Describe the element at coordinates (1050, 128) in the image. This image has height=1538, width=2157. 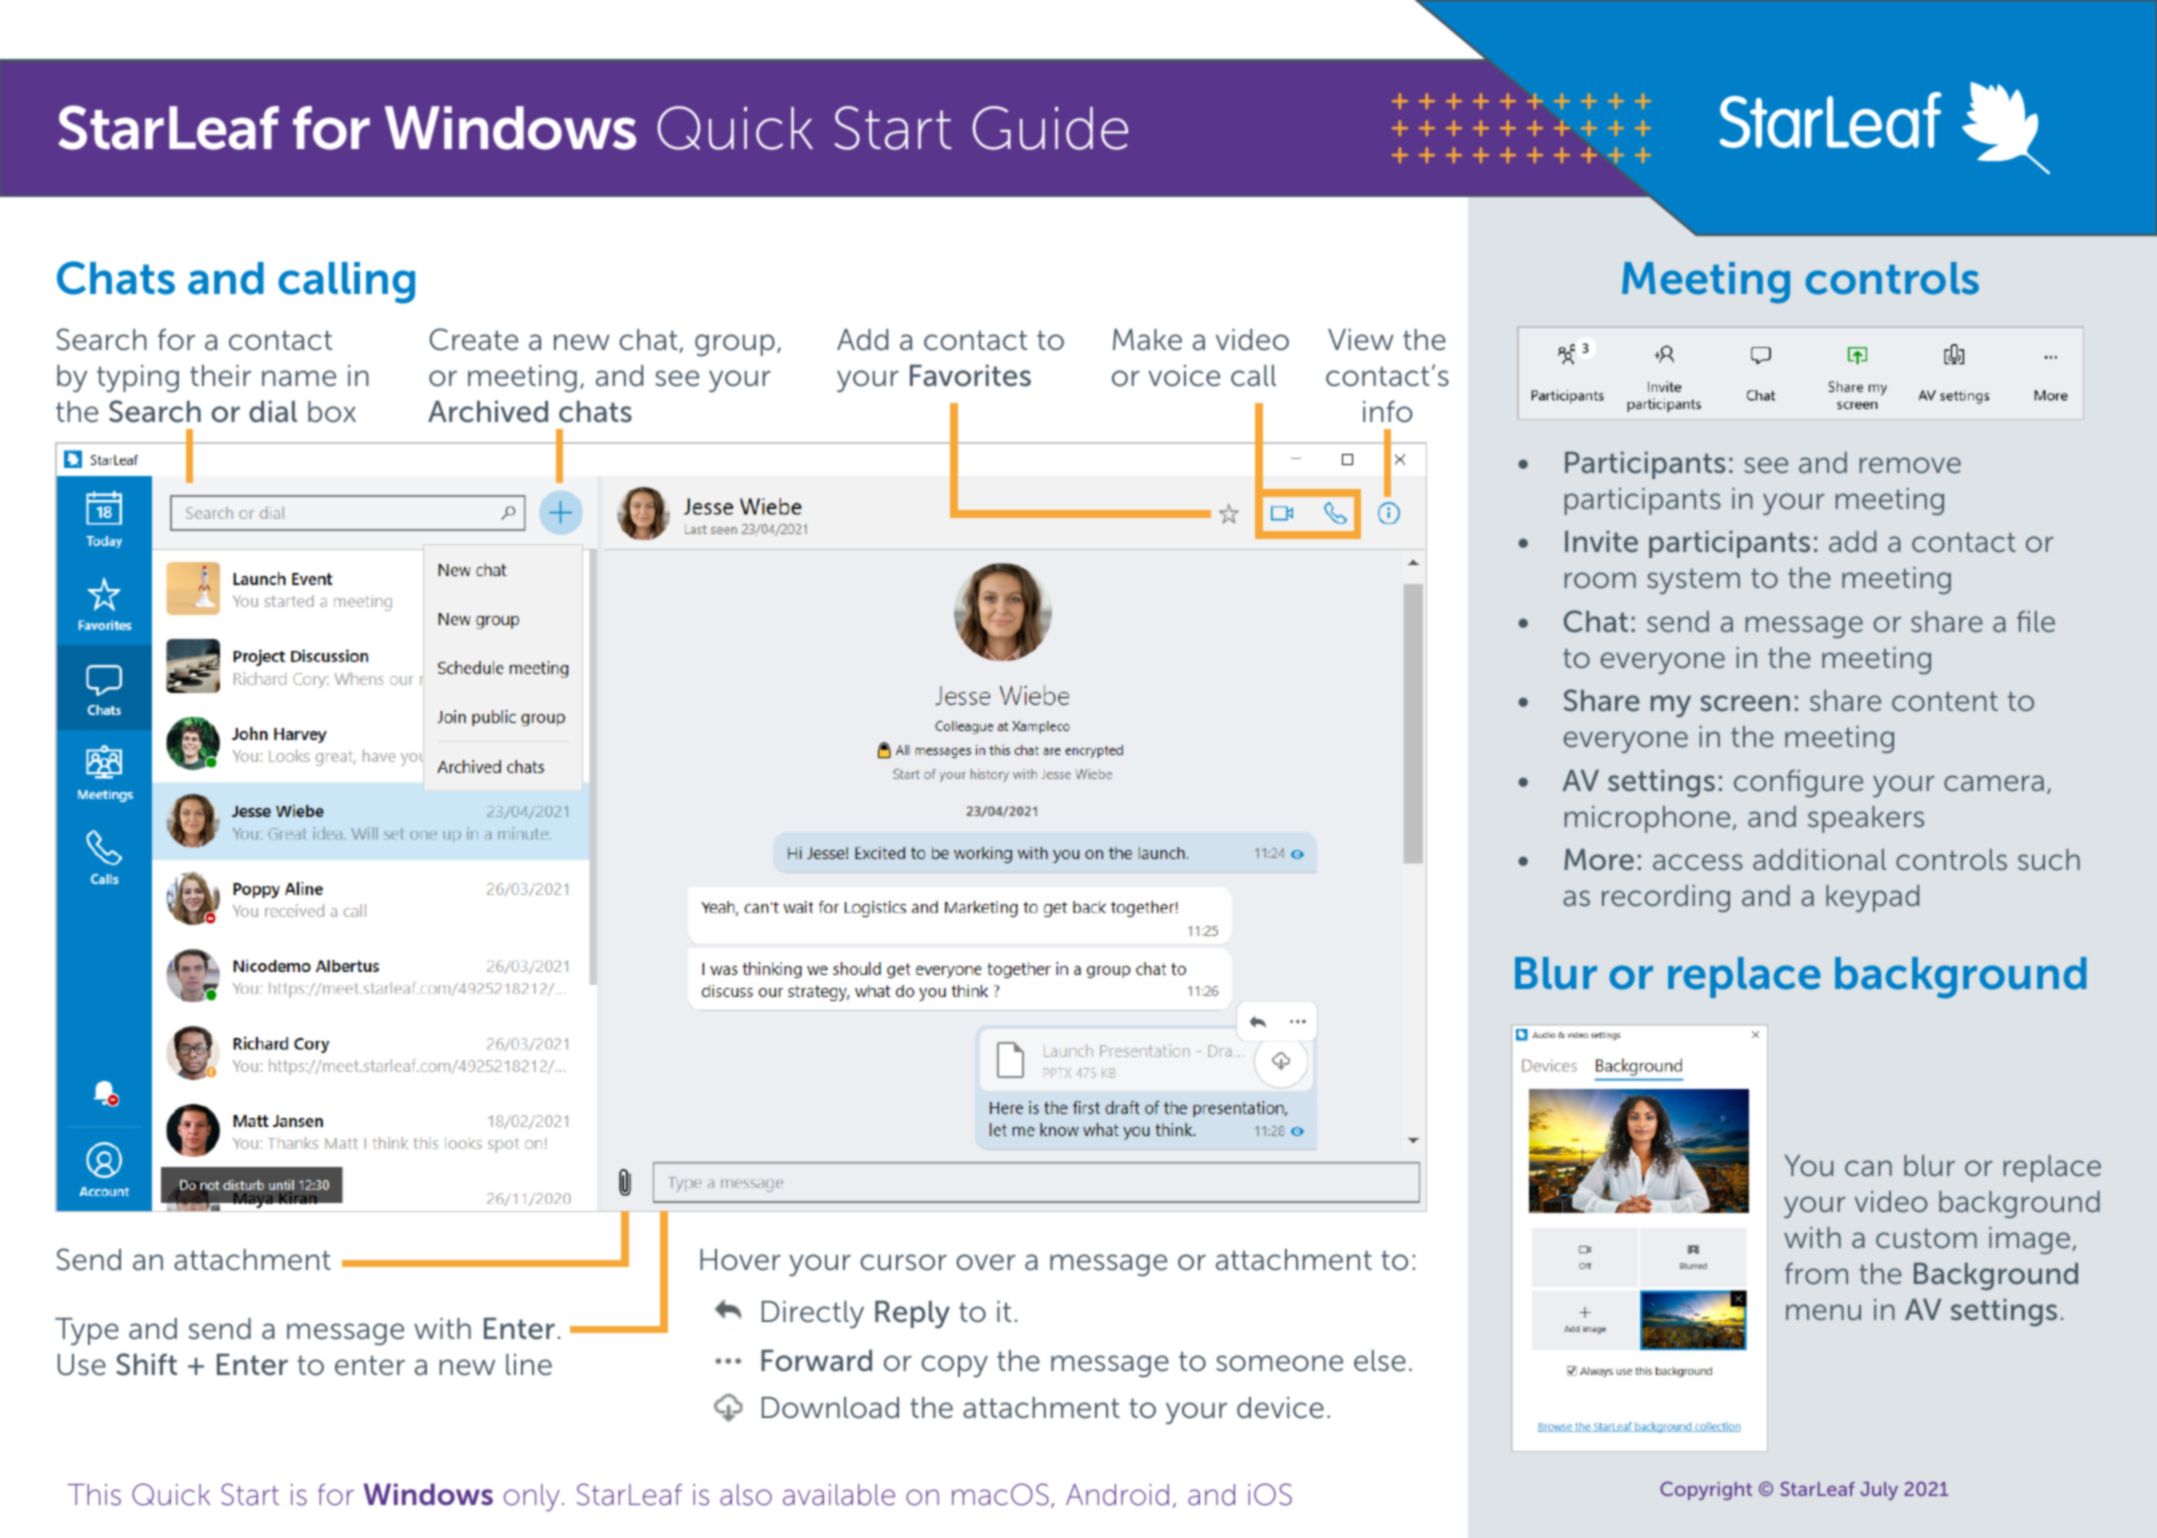
I see `Guide` at that location.
